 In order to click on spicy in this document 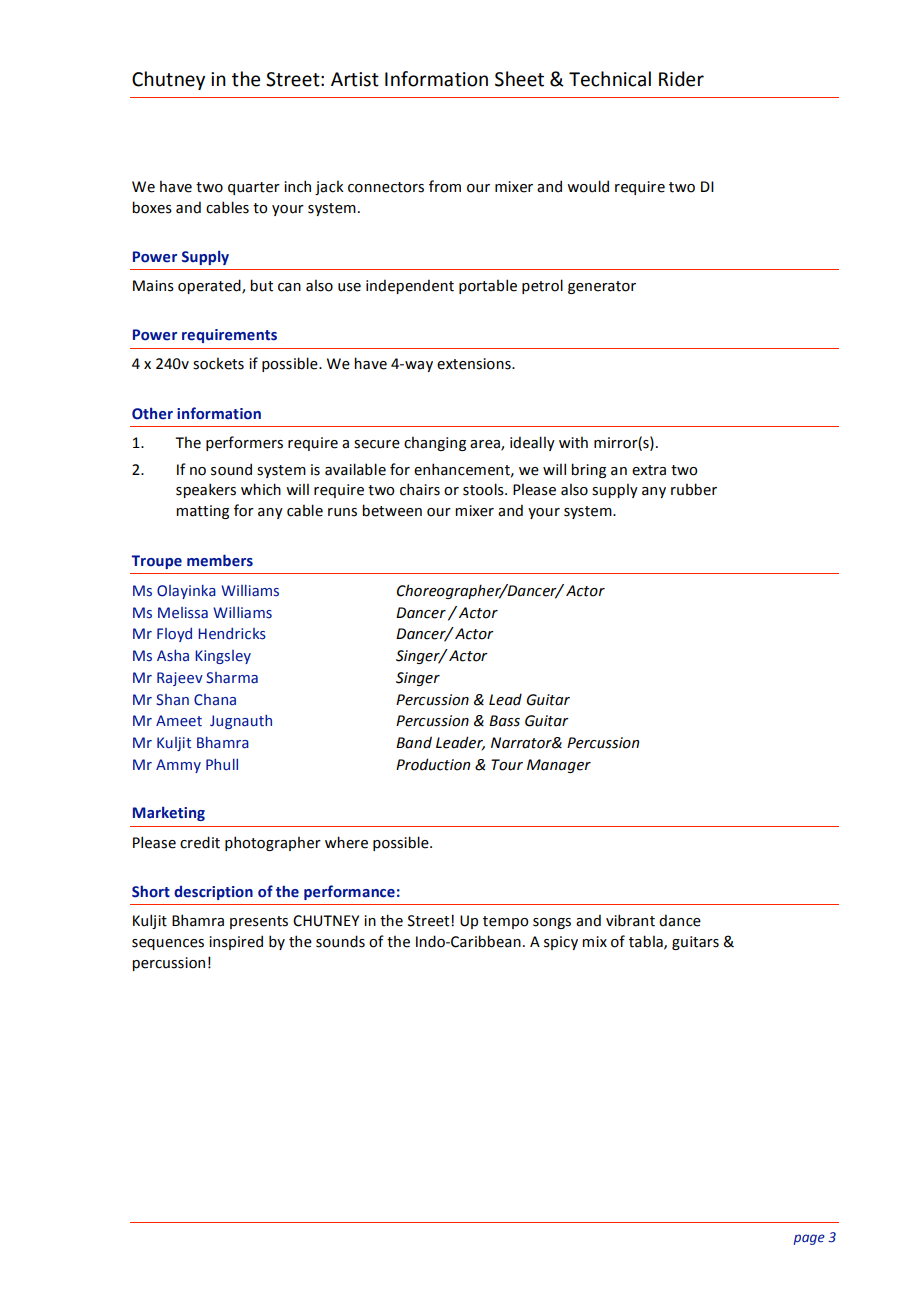, I will do `click(561, 943)`.
